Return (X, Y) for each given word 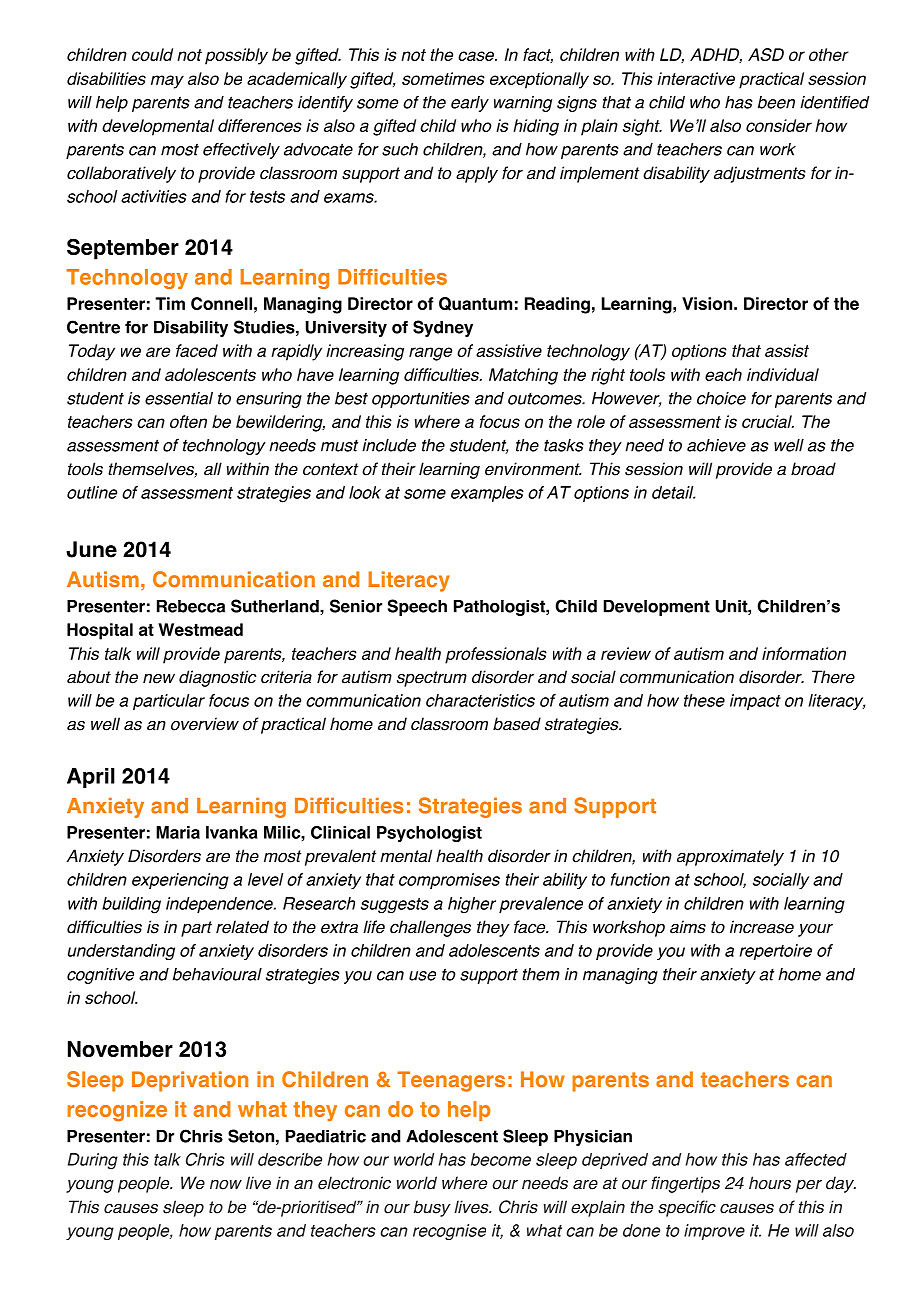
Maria (178, 832)
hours (770, 1183)
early (470, 104)
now (226, 1185)
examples (487, 494)
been (776, 102)
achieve (716, 445)
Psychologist (429, 834)
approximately (730, 857)
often (188, 421)
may (167, 82)
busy (432, 1208)
